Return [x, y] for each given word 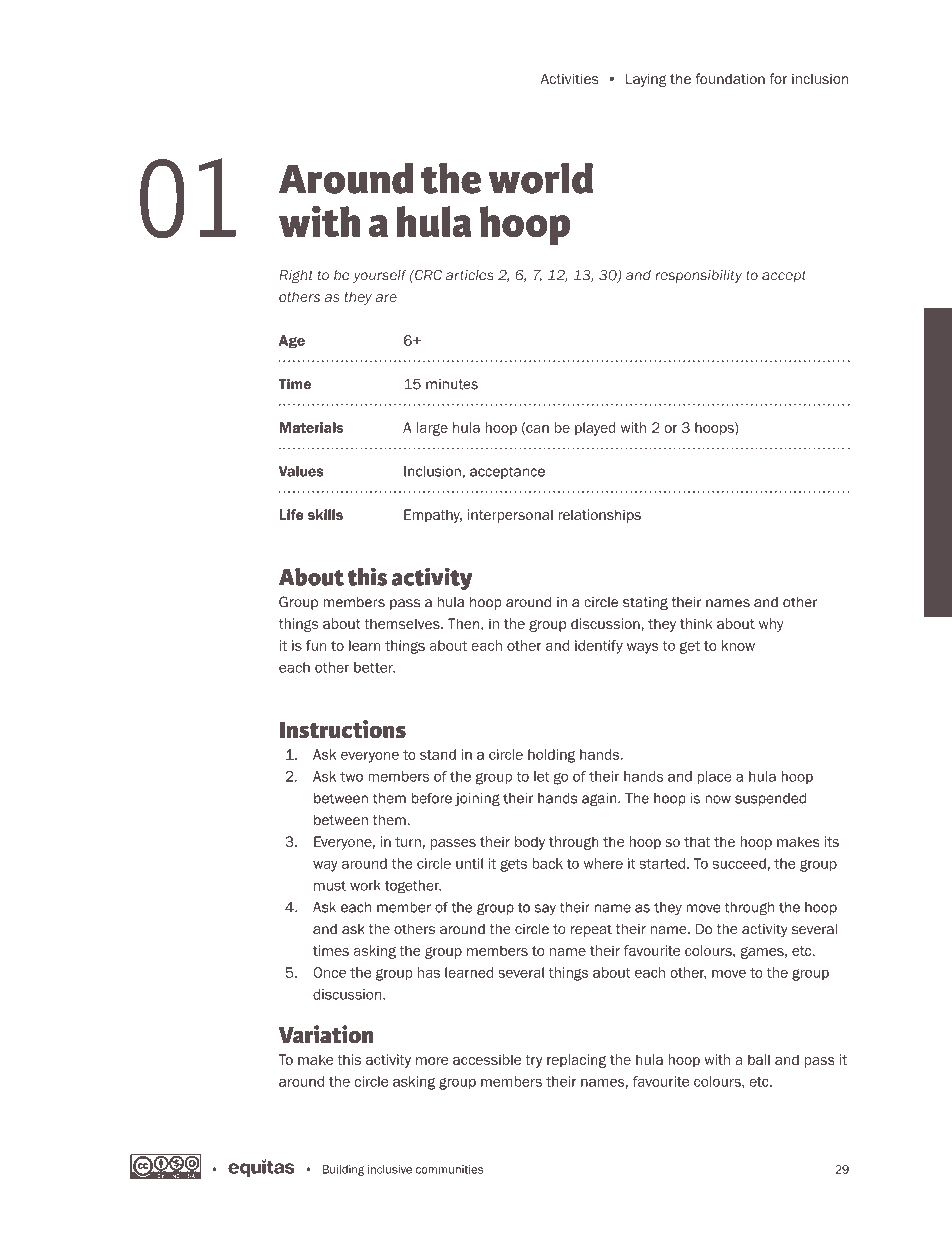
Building [343, 1170]
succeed [739, 863]
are [386, 298]
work [365, 885]
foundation [730, 79]
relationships [599, 516]
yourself [380, 276]
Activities [570, 79]
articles [469, 275]
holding [551, 756]
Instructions [343, 729]
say [545, 909]
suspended [770, 799]
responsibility [698, 276]
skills [325, 514]
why [771, 625]
